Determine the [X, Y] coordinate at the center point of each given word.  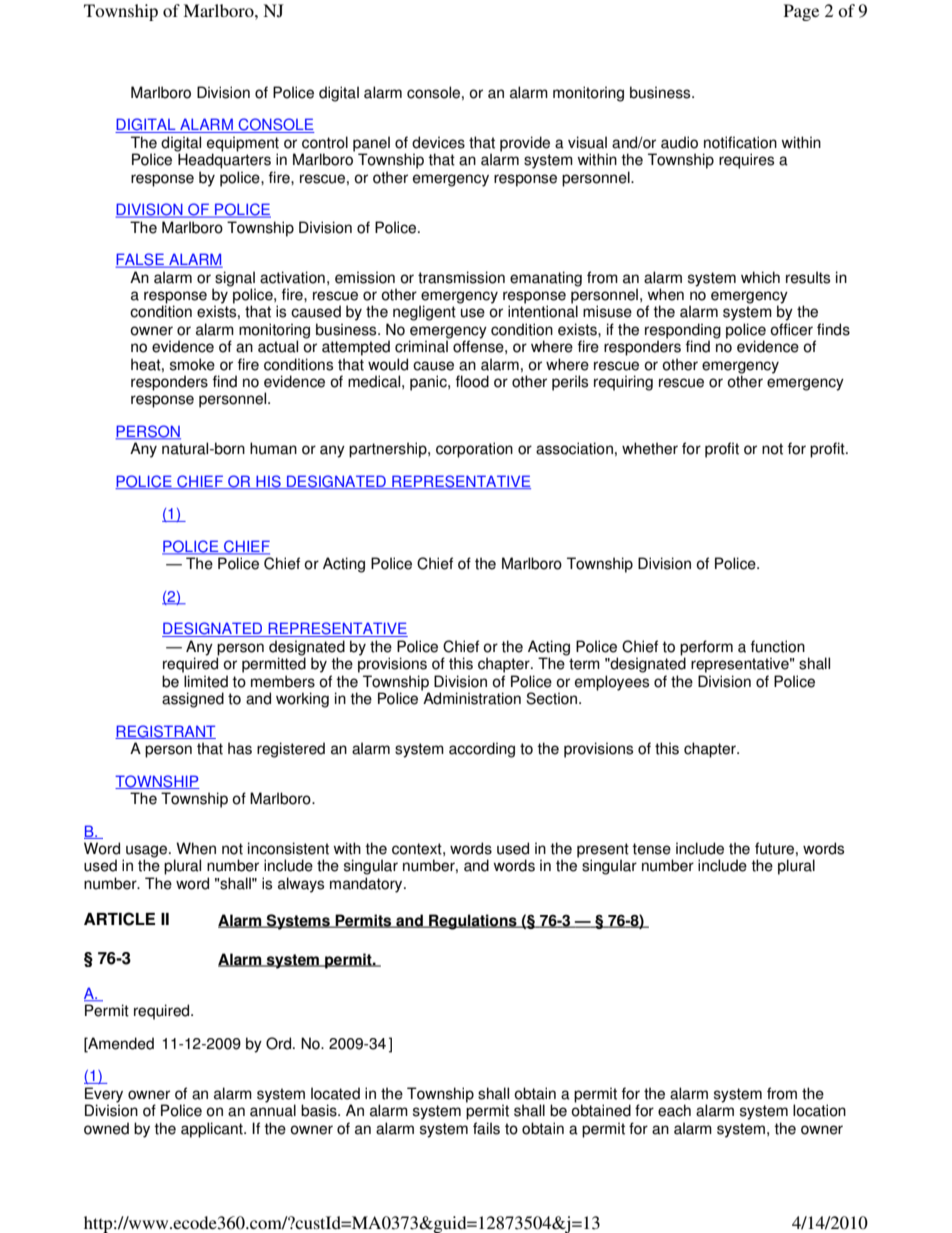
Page [801, 12]
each [674, 1110]
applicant [213, 1130]
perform [706, 649]
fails [486, 1128]
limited [206, 681]
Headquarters [224, 161]
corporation [474, 450]
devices [438, 142]
